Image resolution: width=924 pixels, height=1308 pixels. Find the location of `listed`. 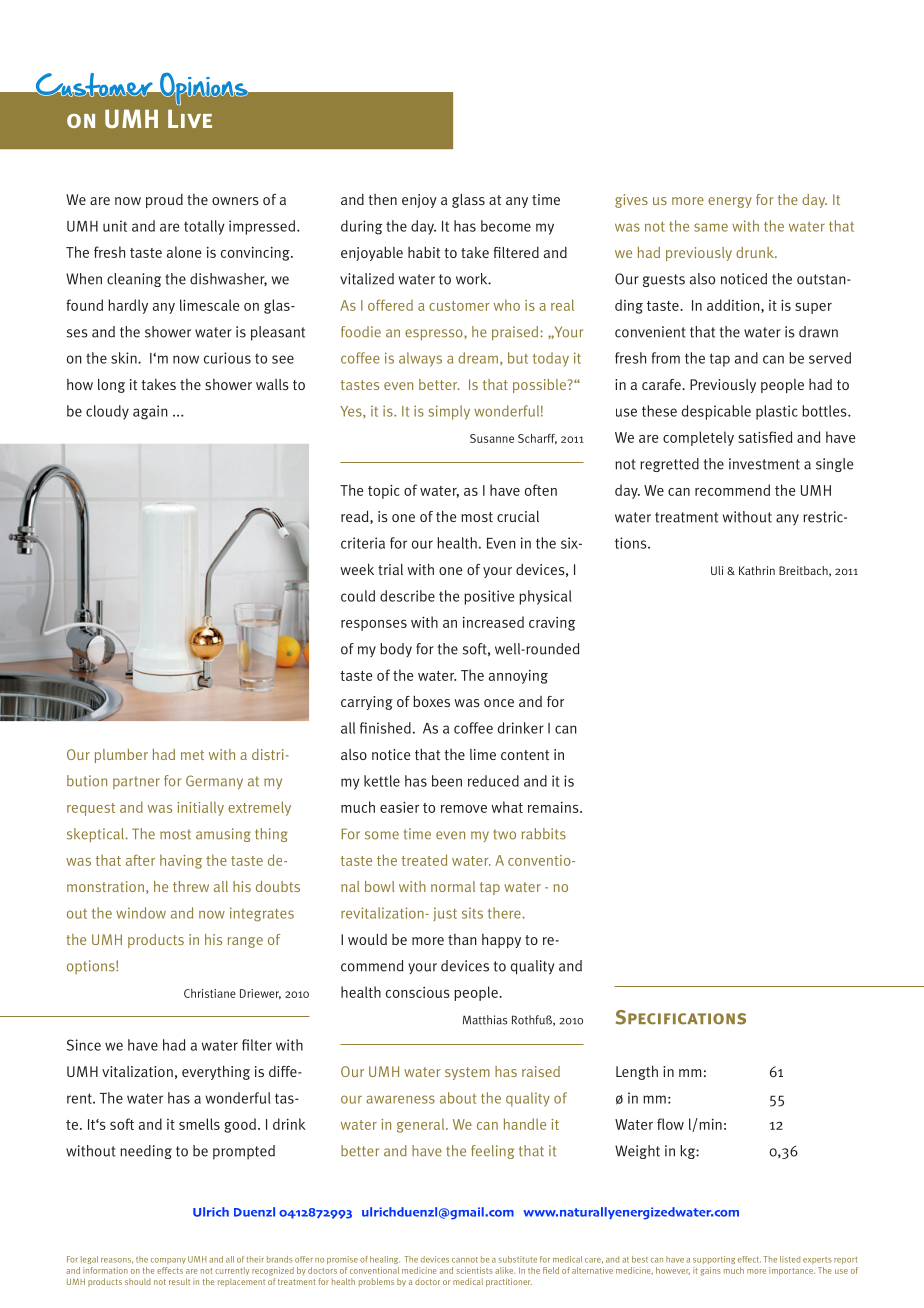

listed is located at coordinates (790, 1259).
